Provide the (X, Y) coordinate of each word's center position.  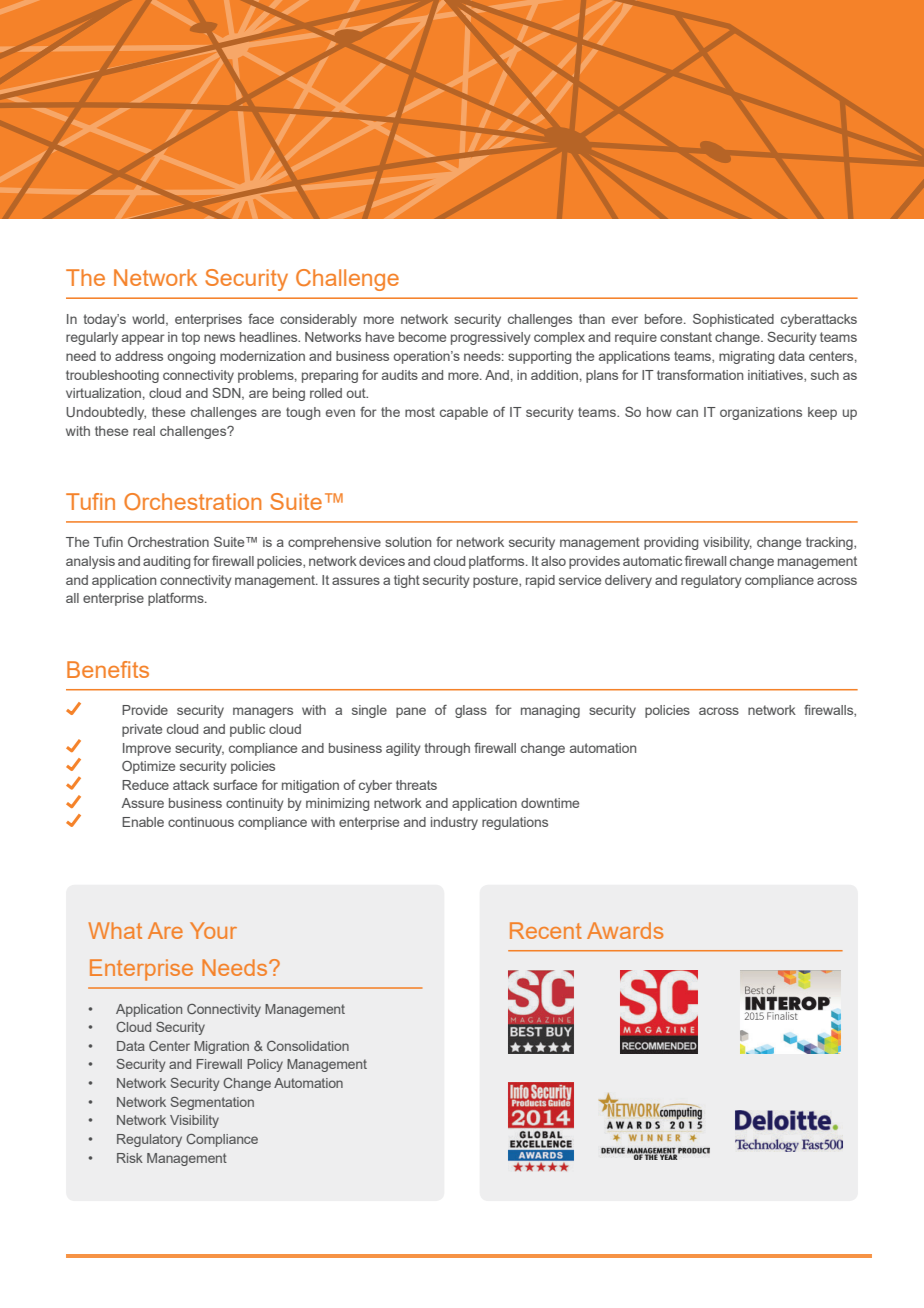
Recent (546, 930)
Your (213, 930)
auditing (166, 562)
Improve (147, 749)
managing (550, 711)
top (190, 338)
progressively (491, 338)
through (447, 749)
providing (671, 543)
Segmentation (212, 1103)
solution (408, 542)
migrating (746, 357)
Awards (625, 930)
